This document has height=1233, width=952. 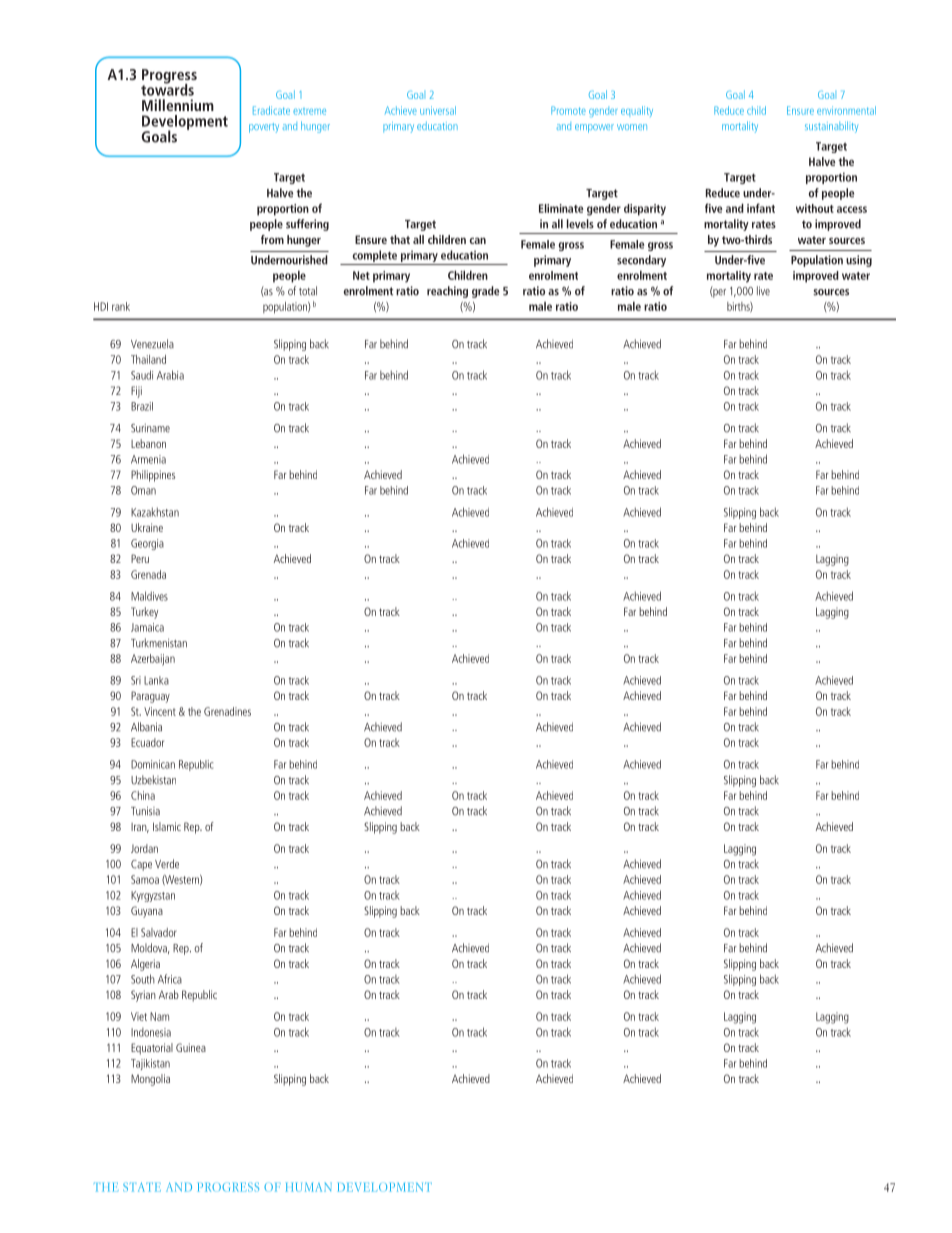 What do you see at coordinates (159, 643) in the document?
I see `Turkmenistan` at bounding box center [159, 643].
